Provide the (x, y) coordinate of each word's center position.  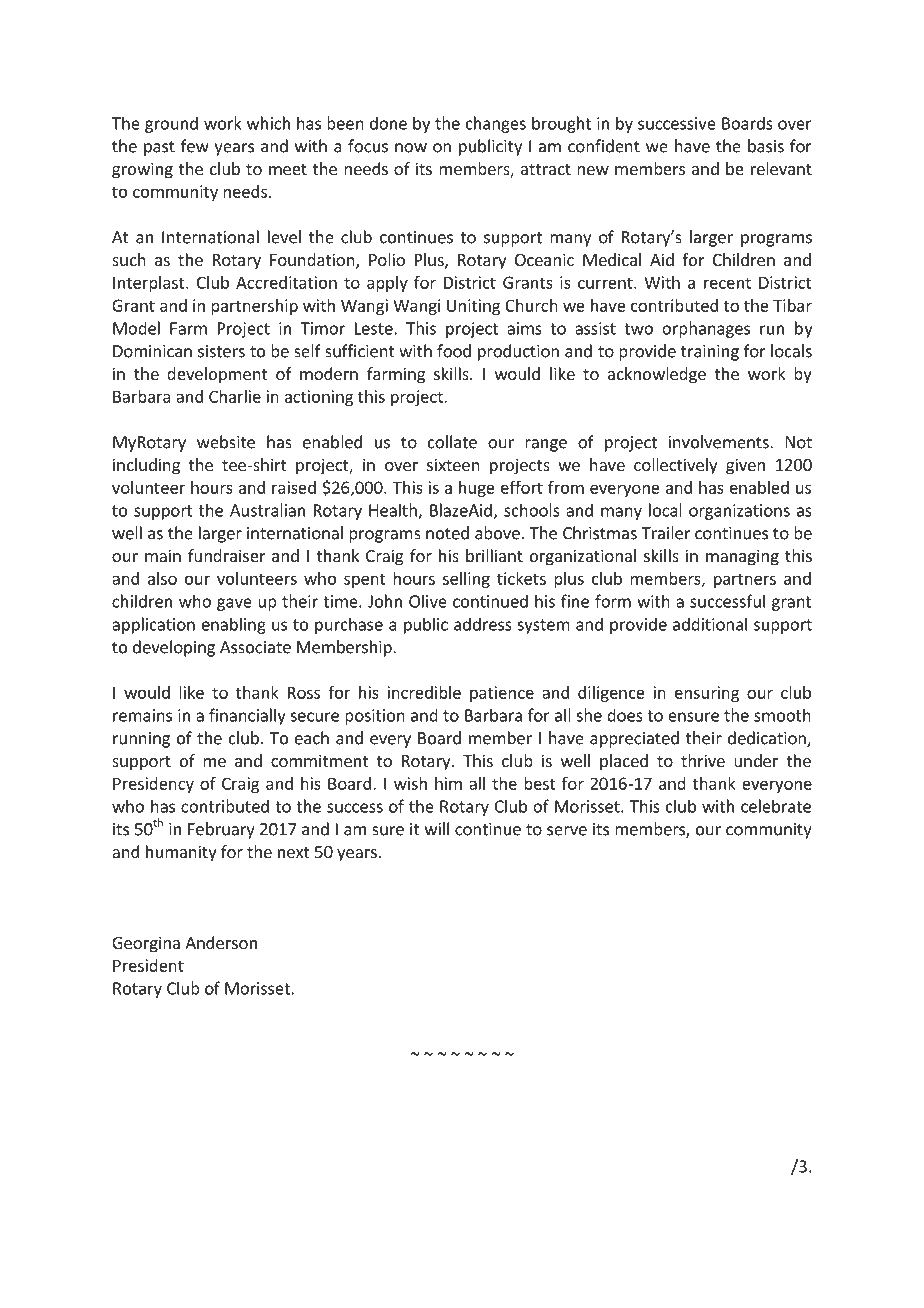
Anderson (221, 942)
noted (447, 533)
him (448, 783)
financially (247, 716)
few (195, 146)
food (454, 351)
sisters (221, 351)
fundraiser (227, 555)
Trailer (665, 533)
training (710, 353)
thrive (703, 760)
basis (766, 146)
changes (496, 124)
